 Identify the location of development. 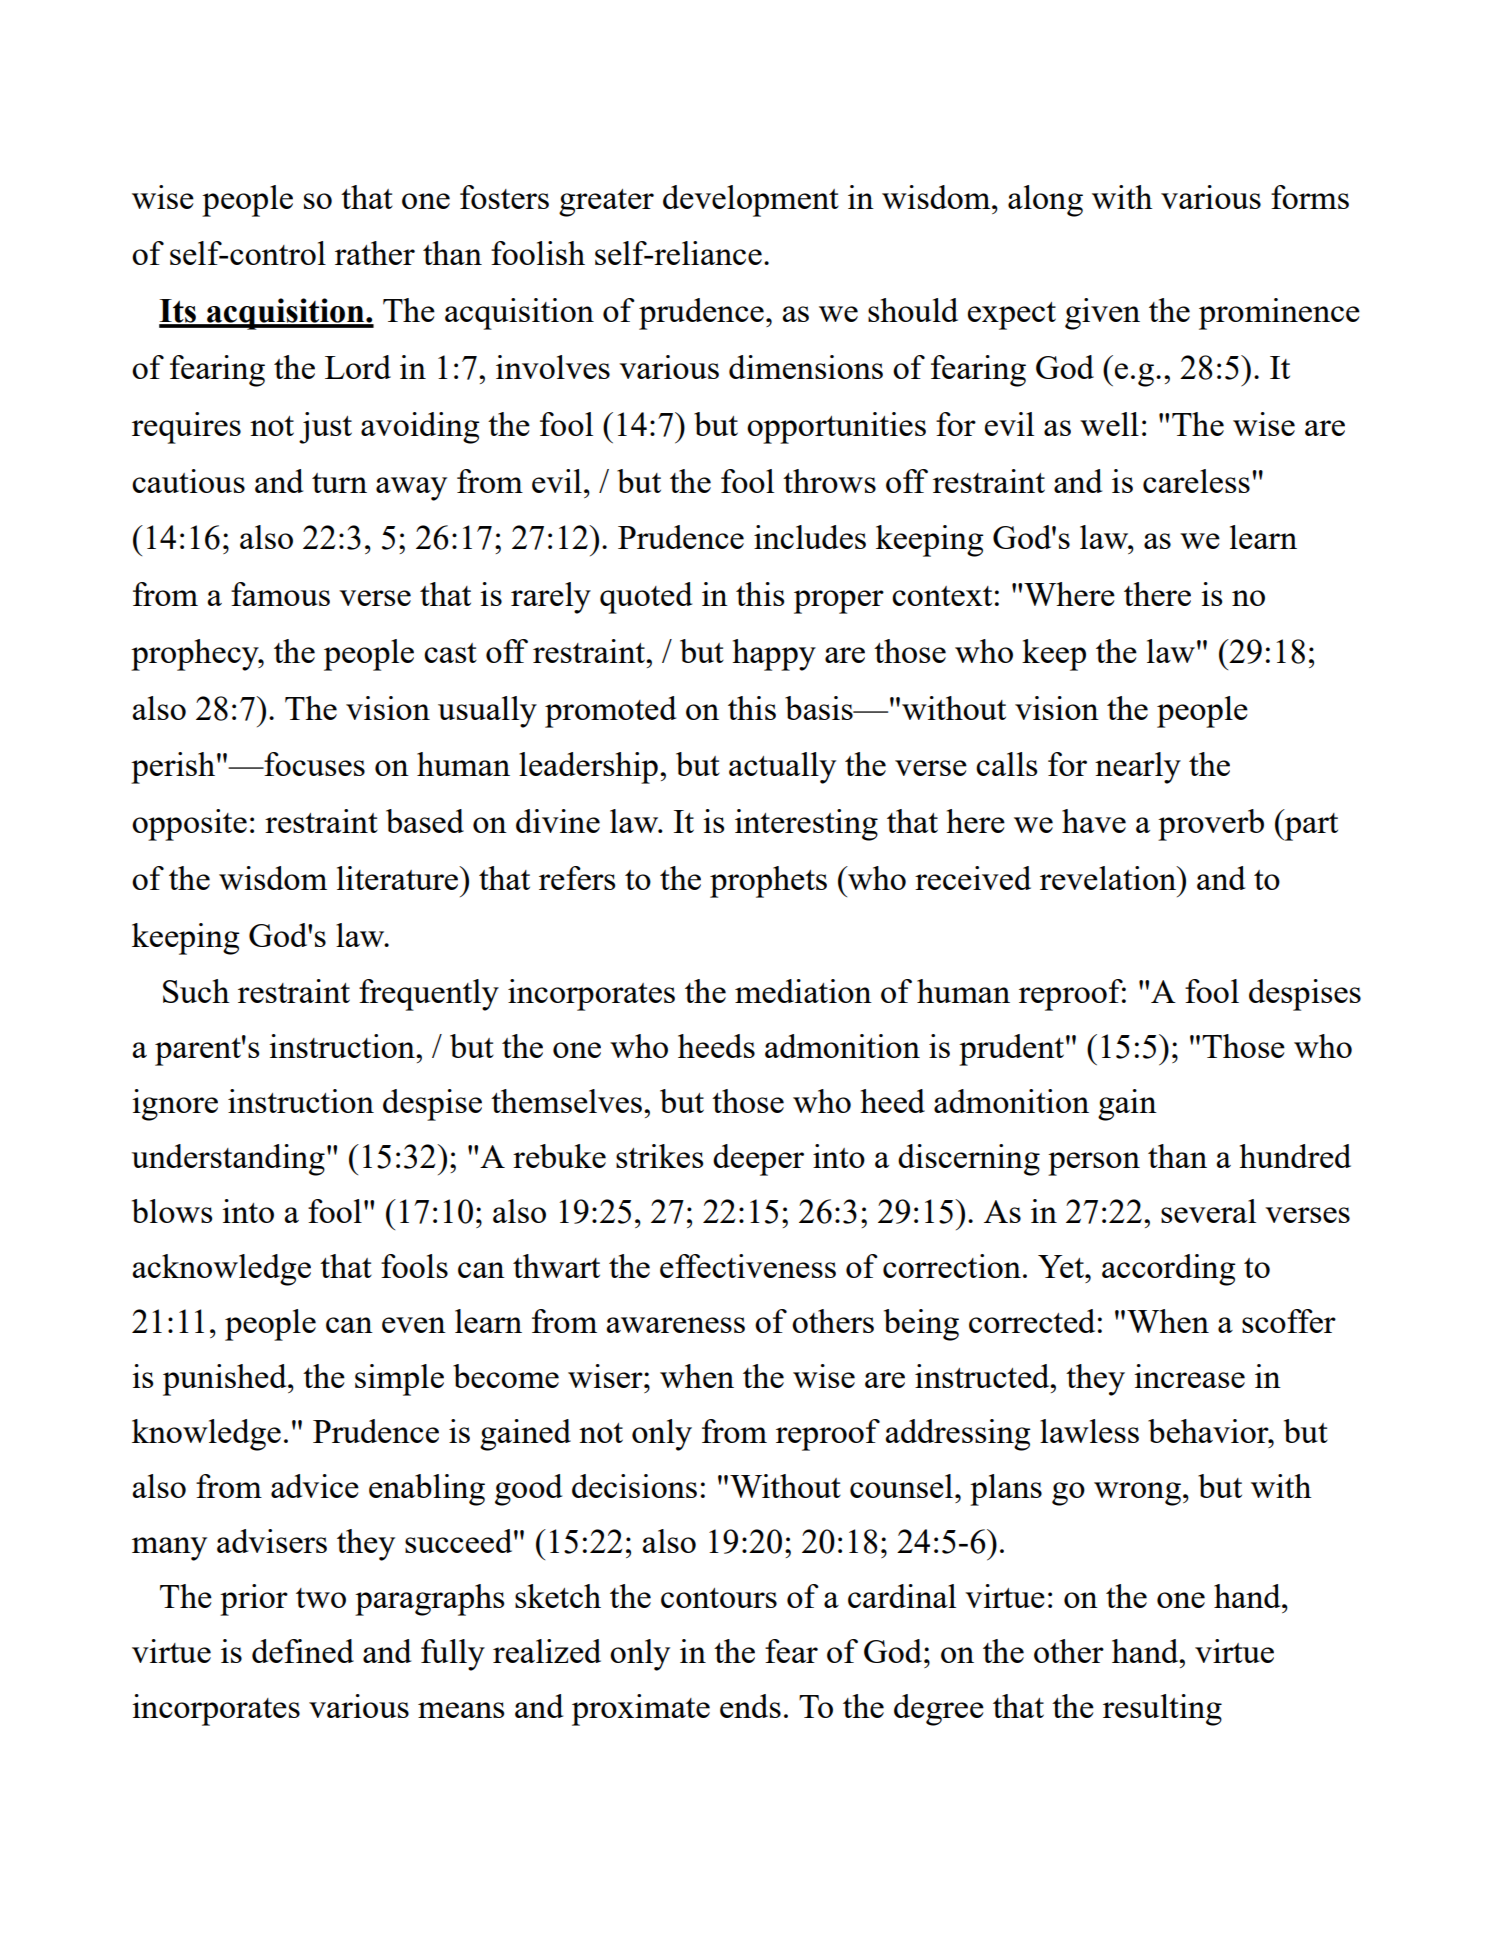
(751, 201).
